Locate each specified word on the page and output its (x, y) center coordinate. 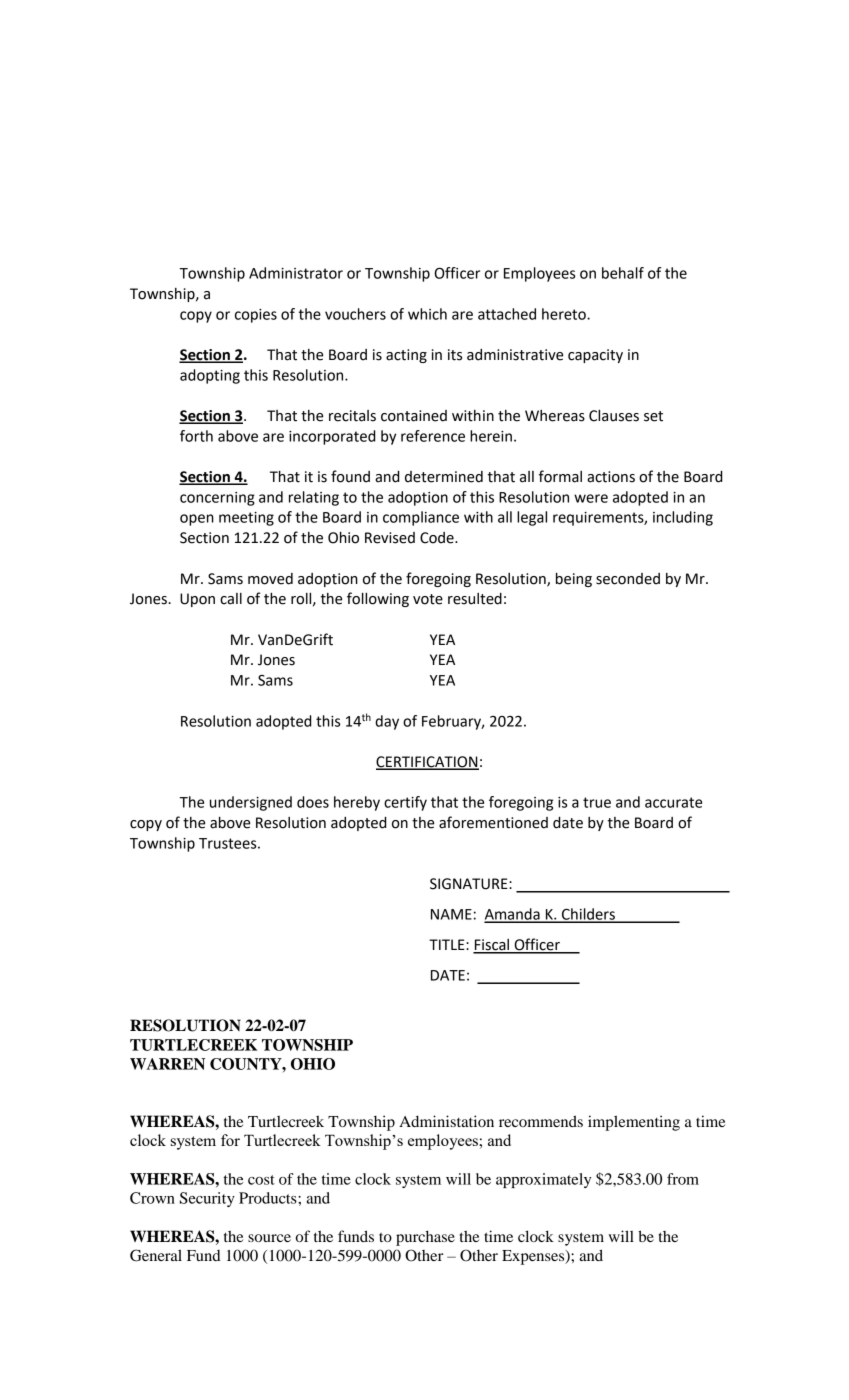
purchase (425, 1238)
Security (207, 1199)
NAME (451, 914)
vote (428, 599)
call (231, 599)
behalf (623, 273)
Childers (588, 915)
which (427, 314)
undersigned (251, 803)
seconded (628, 579)
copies (256, 316)
